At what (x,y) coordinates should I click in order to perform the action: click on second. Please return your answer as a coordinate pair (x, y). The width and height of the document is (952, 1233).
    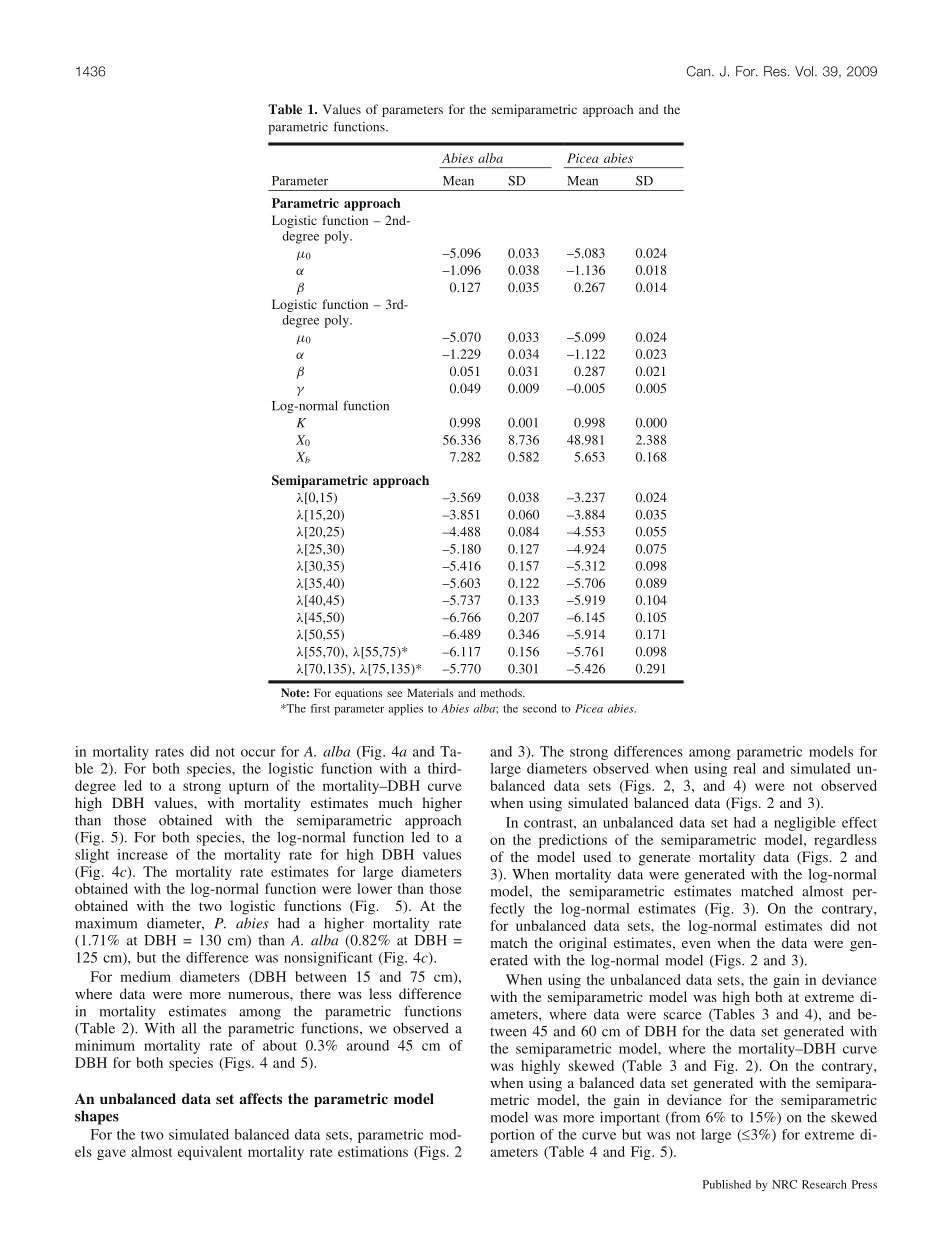
    Looking at the image, I should click on (540, 708).
